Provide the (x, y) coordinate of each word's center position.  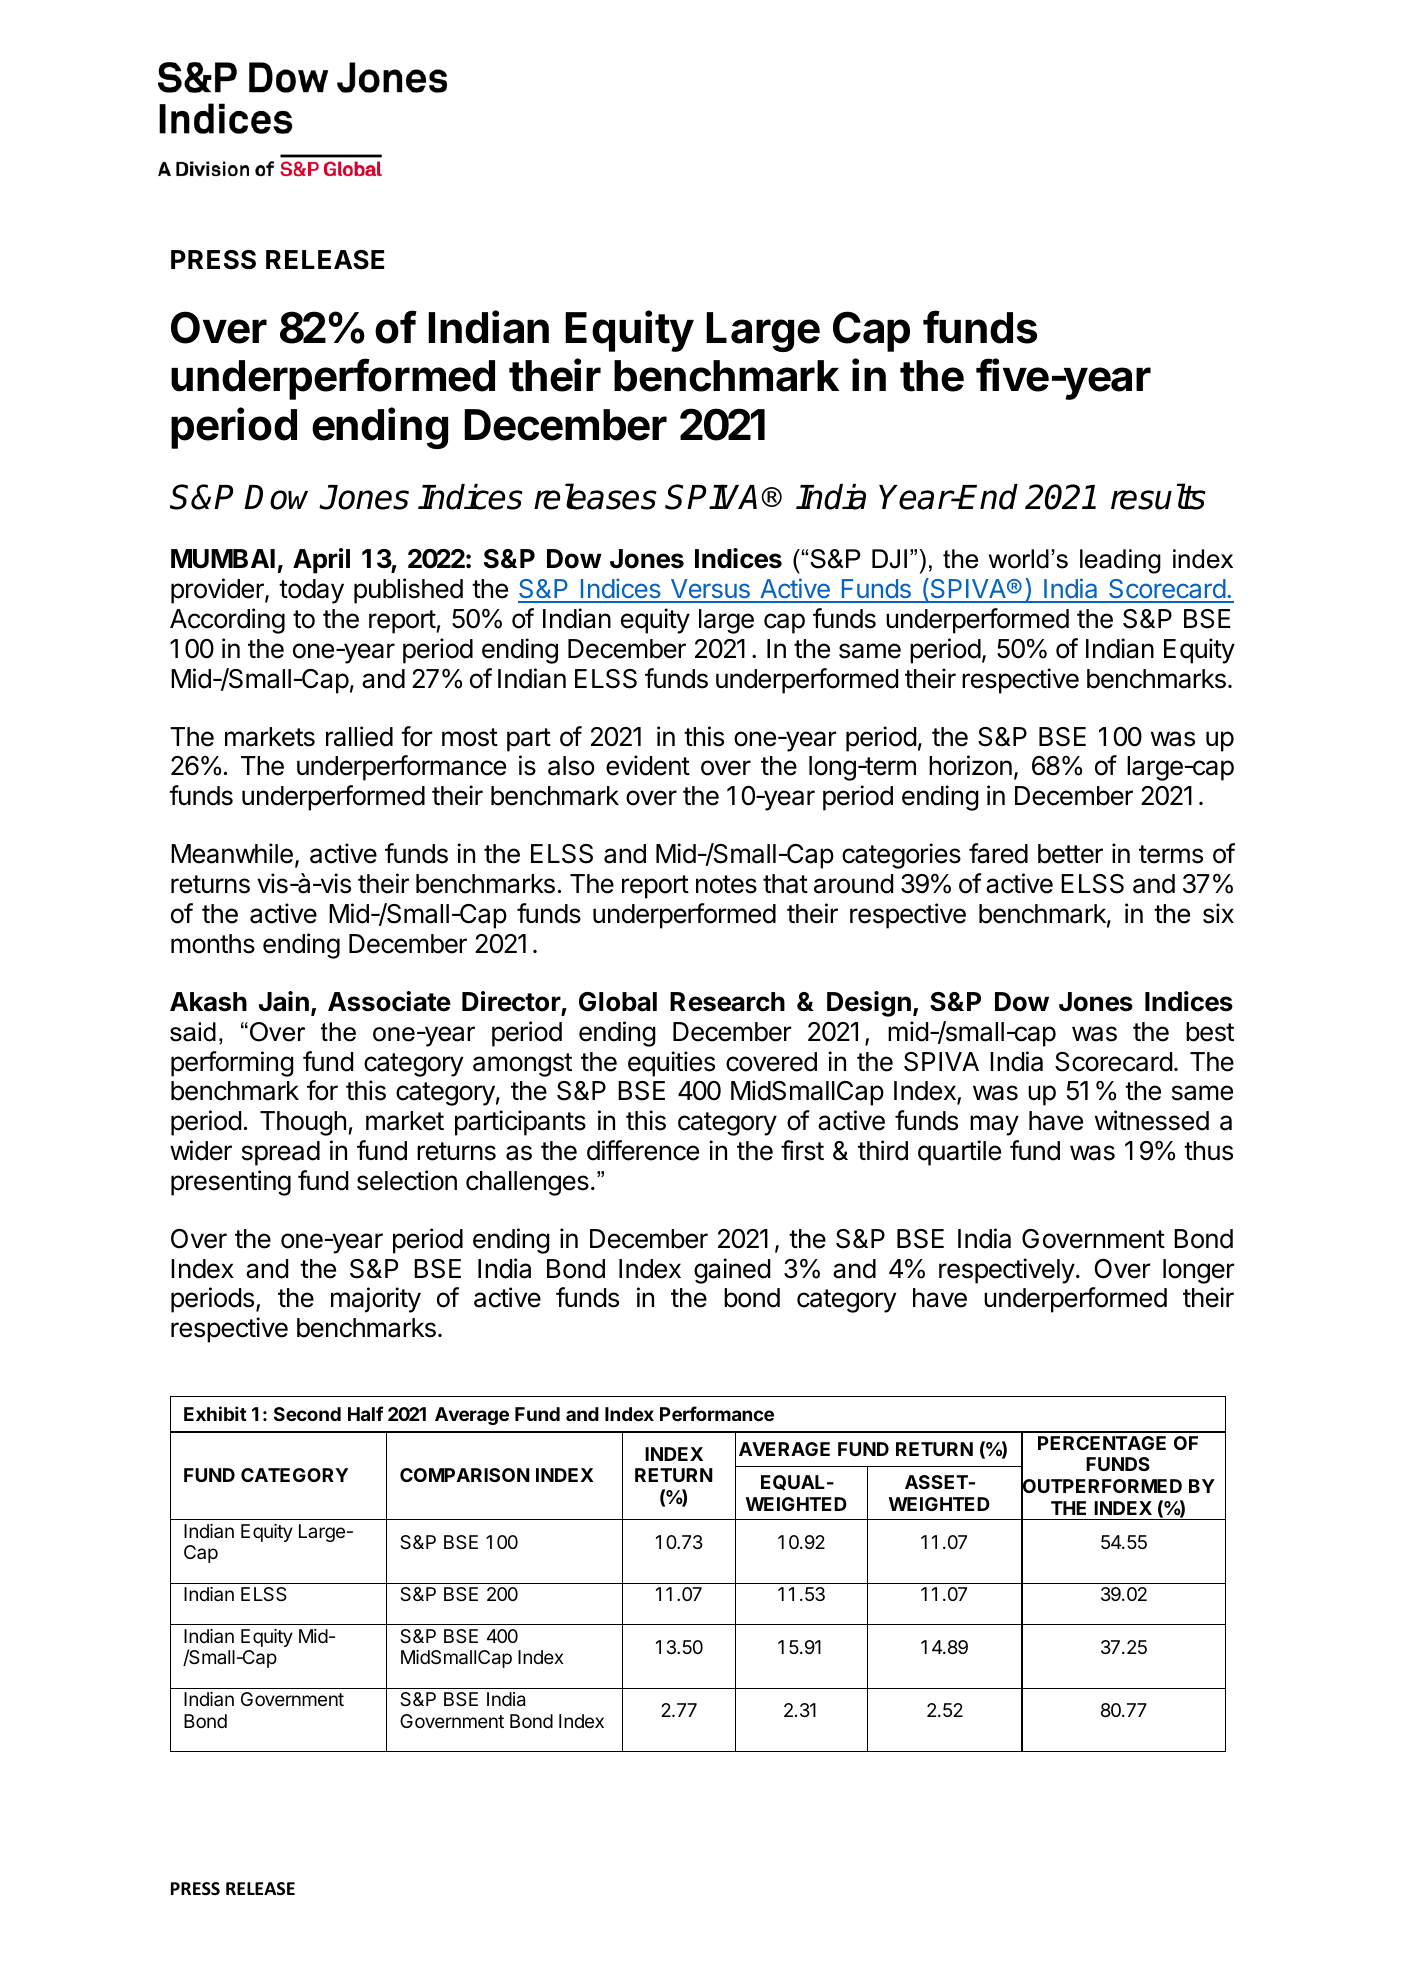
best (1210, 1032)
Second (307, 1414)
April (321, 561)
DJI (889, 559)
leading (1120, 561)
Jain (284, 1001)
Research (727, 1002)
